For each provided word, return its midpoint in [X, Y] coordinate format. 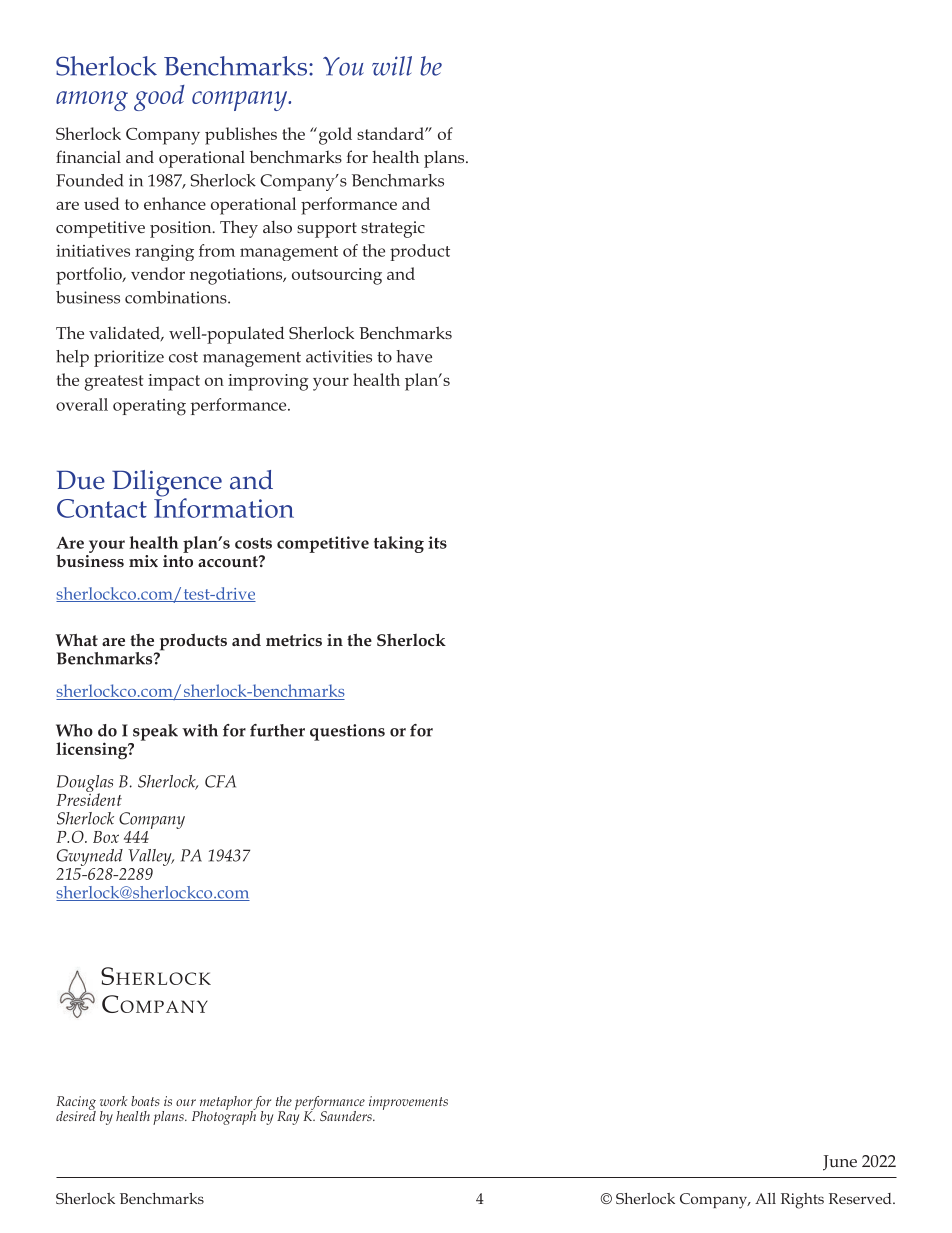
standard [391, 133]
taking [399, 544]
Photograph [224, 1116]
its [437, 542]
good [159, 98]
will [392, 66]
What [77, 639]
